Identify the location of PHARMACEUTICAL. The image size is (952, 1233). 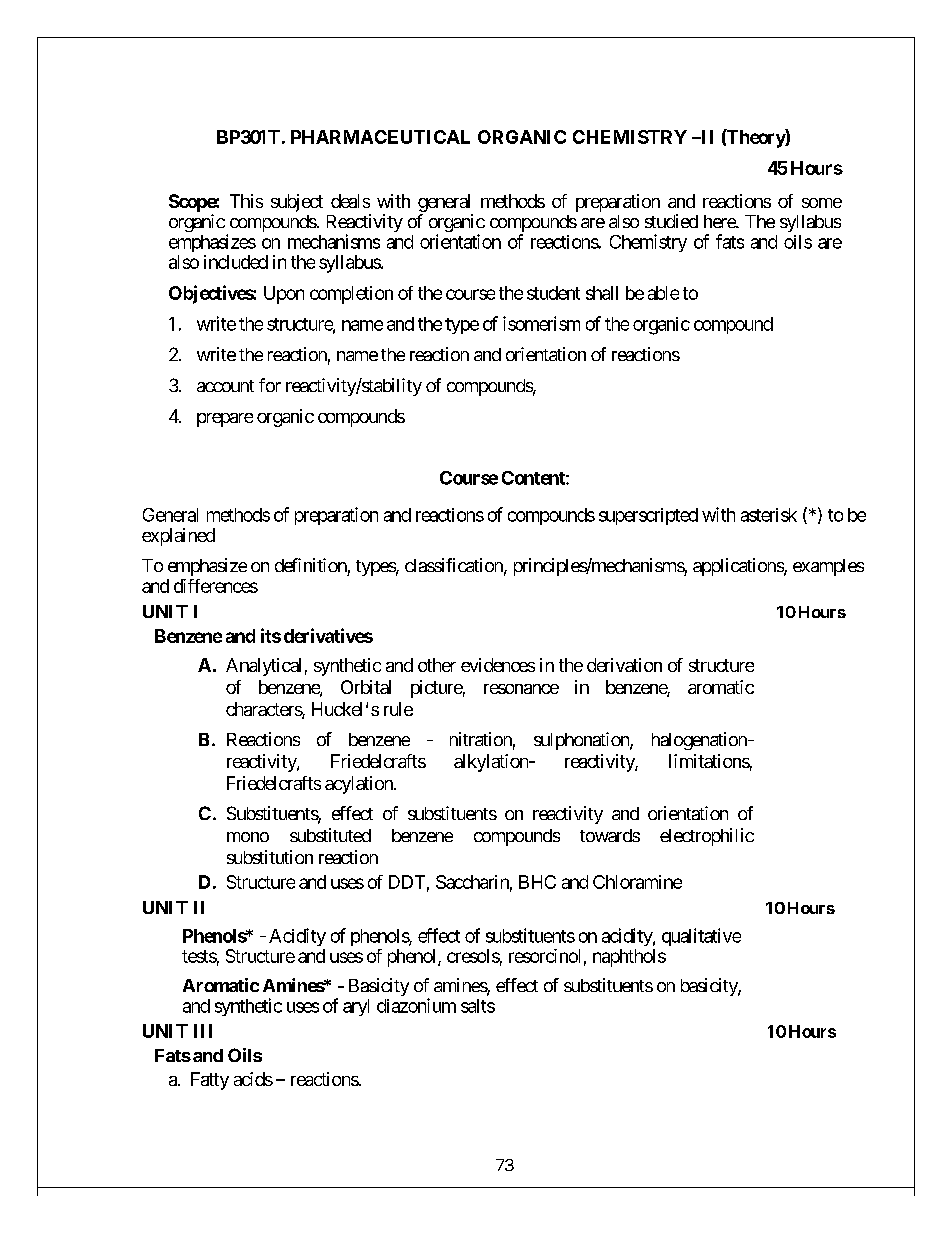
(380, 137).
